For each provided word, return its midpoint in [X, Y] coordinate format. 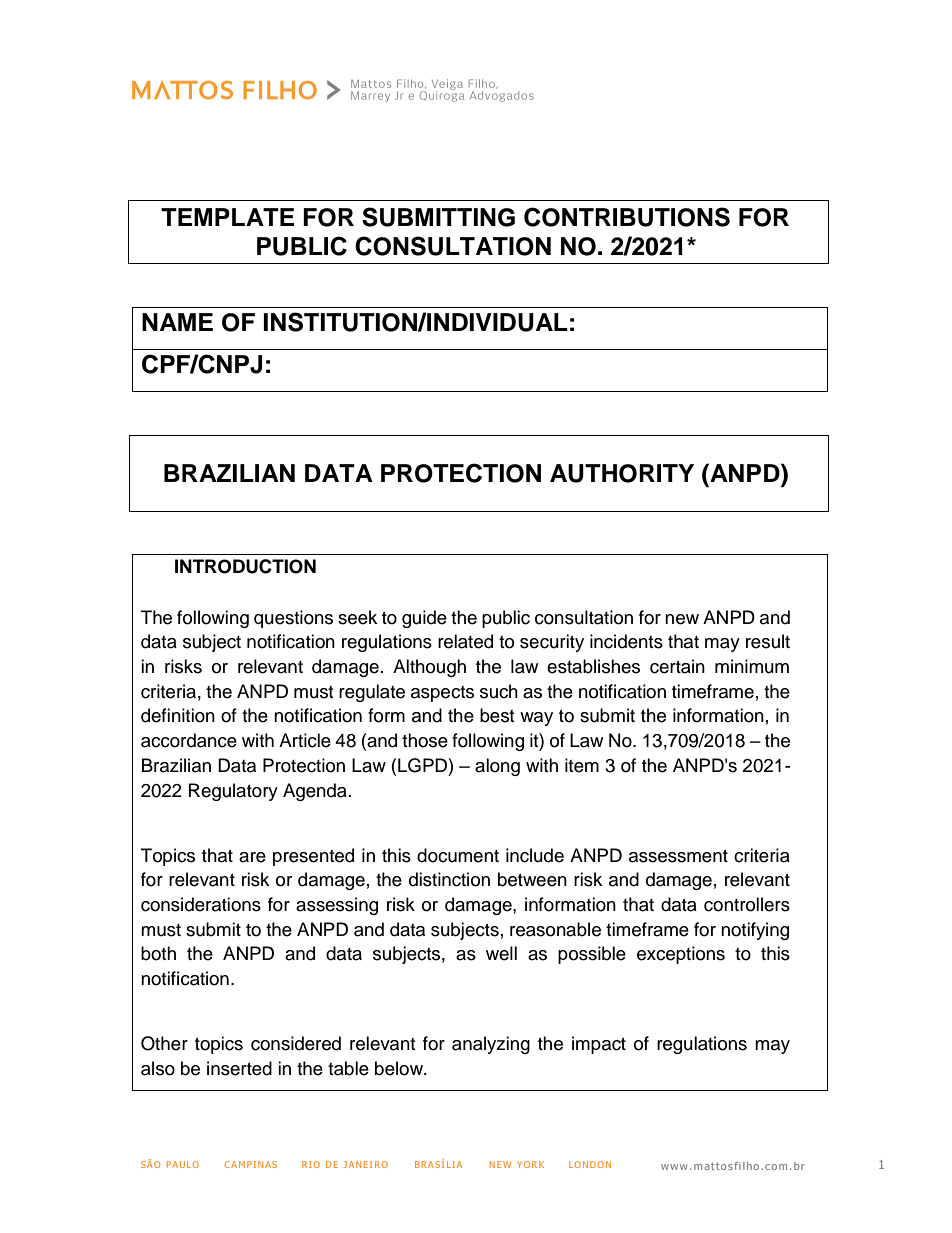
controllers [747, 904]
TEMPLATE [228, 217]
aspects [442, 694]
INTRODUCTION [245, 566]
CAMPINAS [251, 1164]
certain [677, 666]
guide [424, 619]
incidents [626, 641]
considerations [201, 904]
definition [178, 715]
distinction [449, 879]
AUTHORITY [622, 473]
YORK [530, 1164]
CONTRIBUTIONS [627, 217]
